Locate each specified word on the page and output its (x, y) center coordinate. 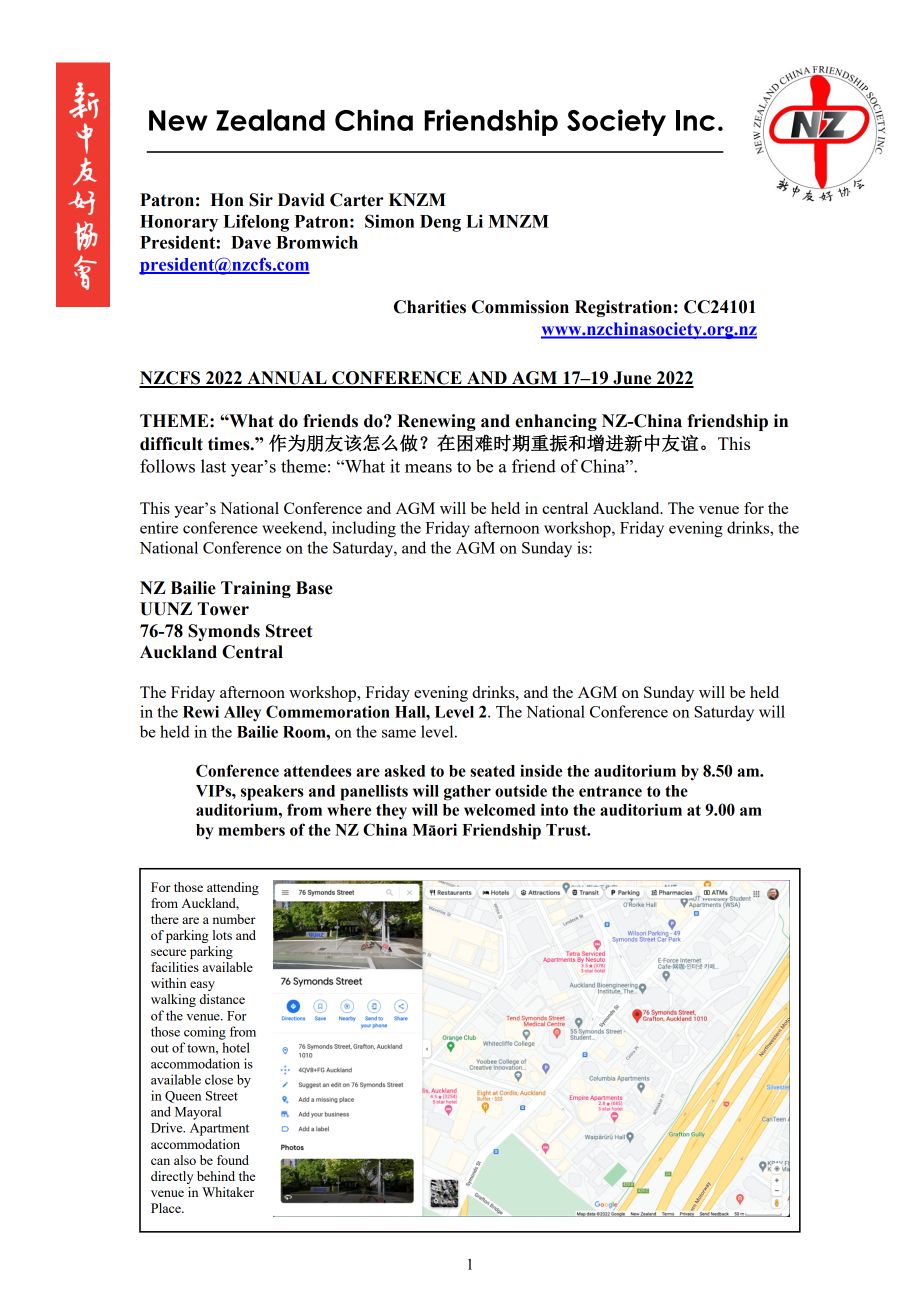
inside (541, 770)
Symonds (224, 632)
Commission (520, 307)
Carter (356, 200)
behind (216, 1176)
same (399, 733)
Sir (261, 200)
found (233, 1160)
